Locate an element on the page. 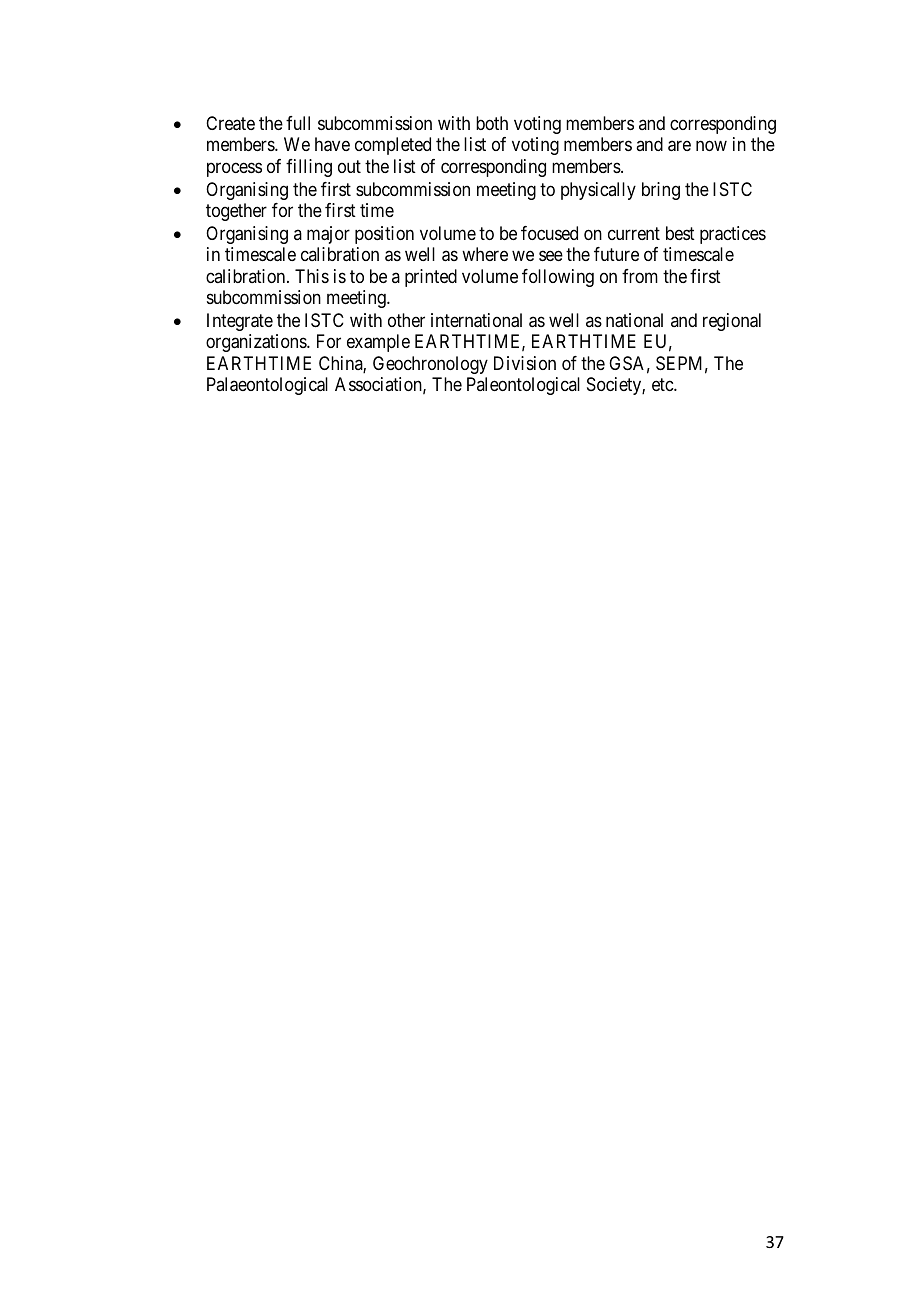 This document has width=924, height=1308. both is located at coordinates (492, 123).
